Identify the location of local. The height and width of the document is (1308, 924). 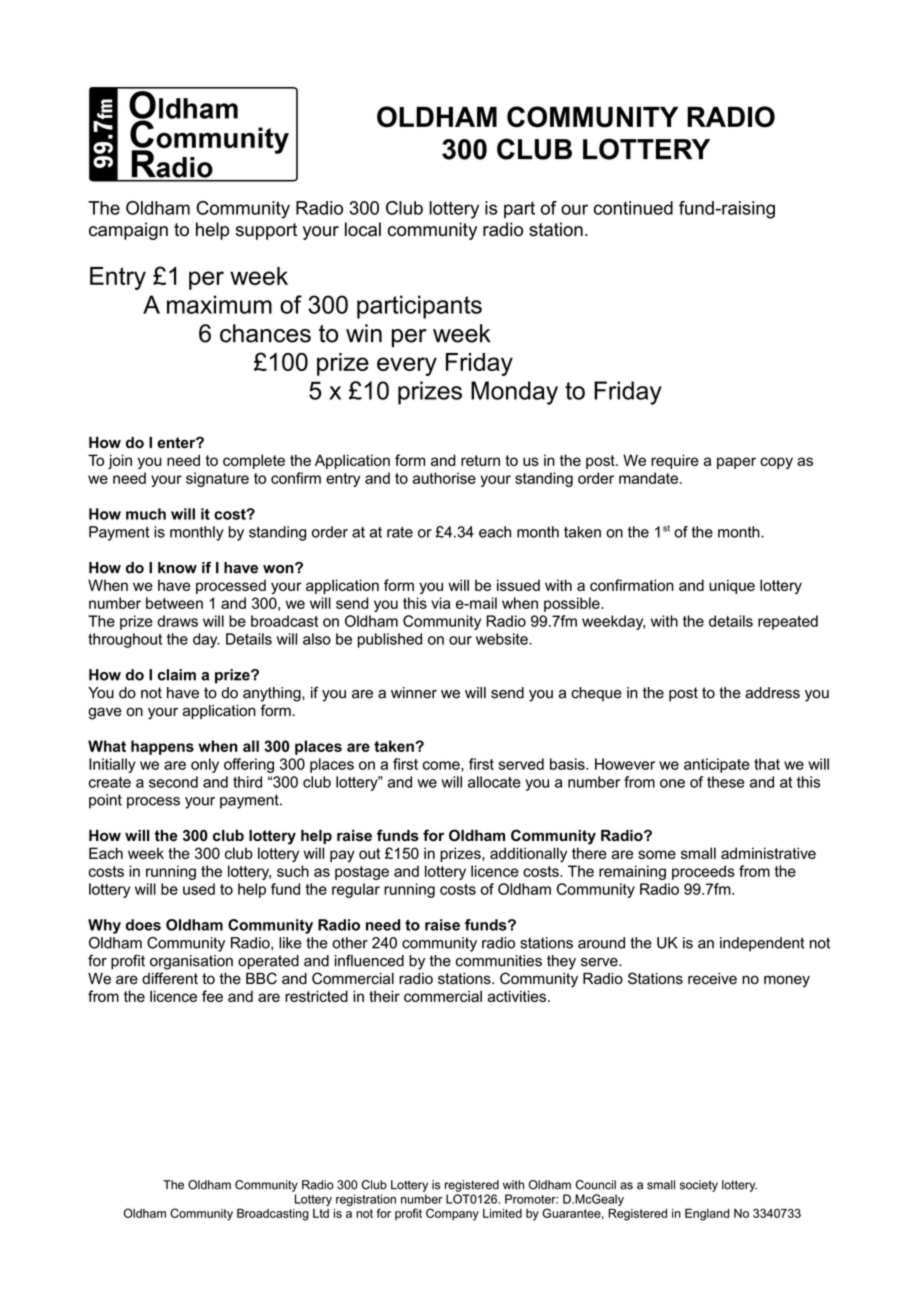
(363, 229).
